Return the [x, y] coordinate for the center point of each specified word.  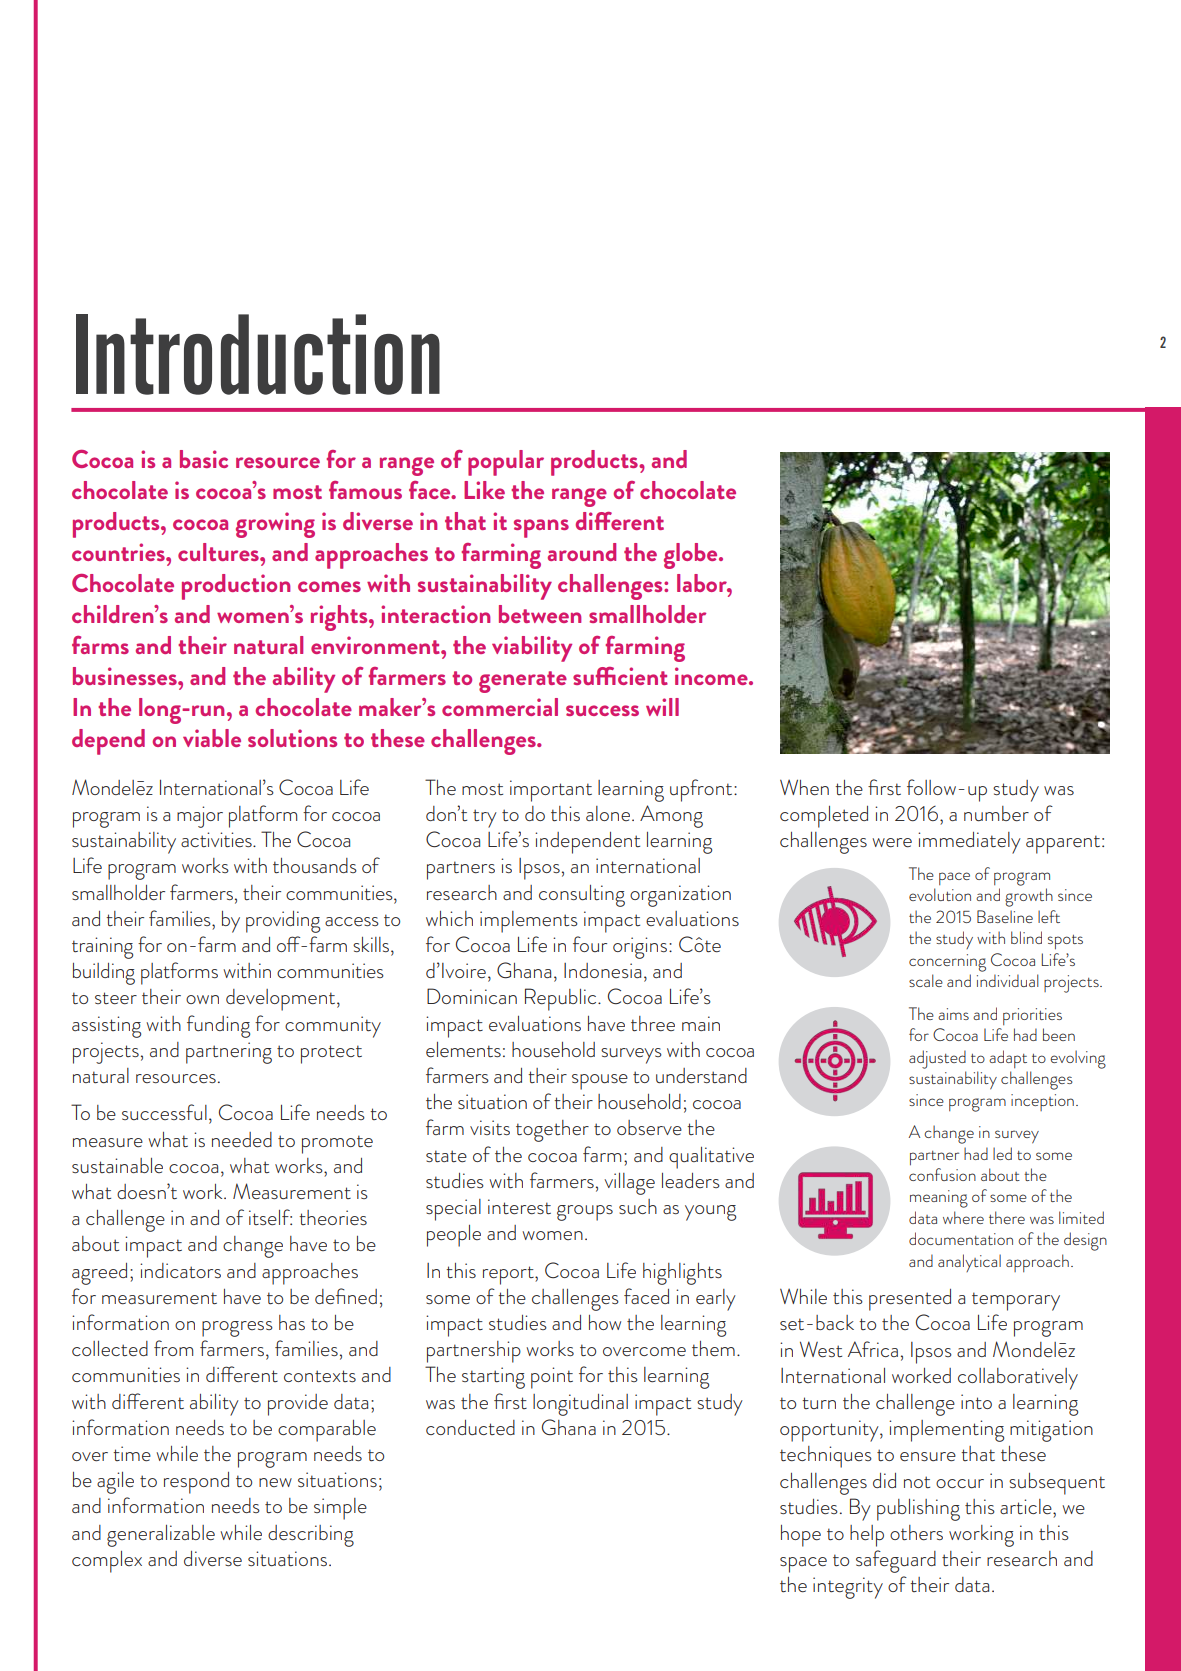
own [202, 999]
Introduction [258, 354]
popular [506, 463]
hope [801, 1536]
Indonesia [602, 970]
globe [692, 556]
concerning [947, 963]
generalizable [161, 1536]
